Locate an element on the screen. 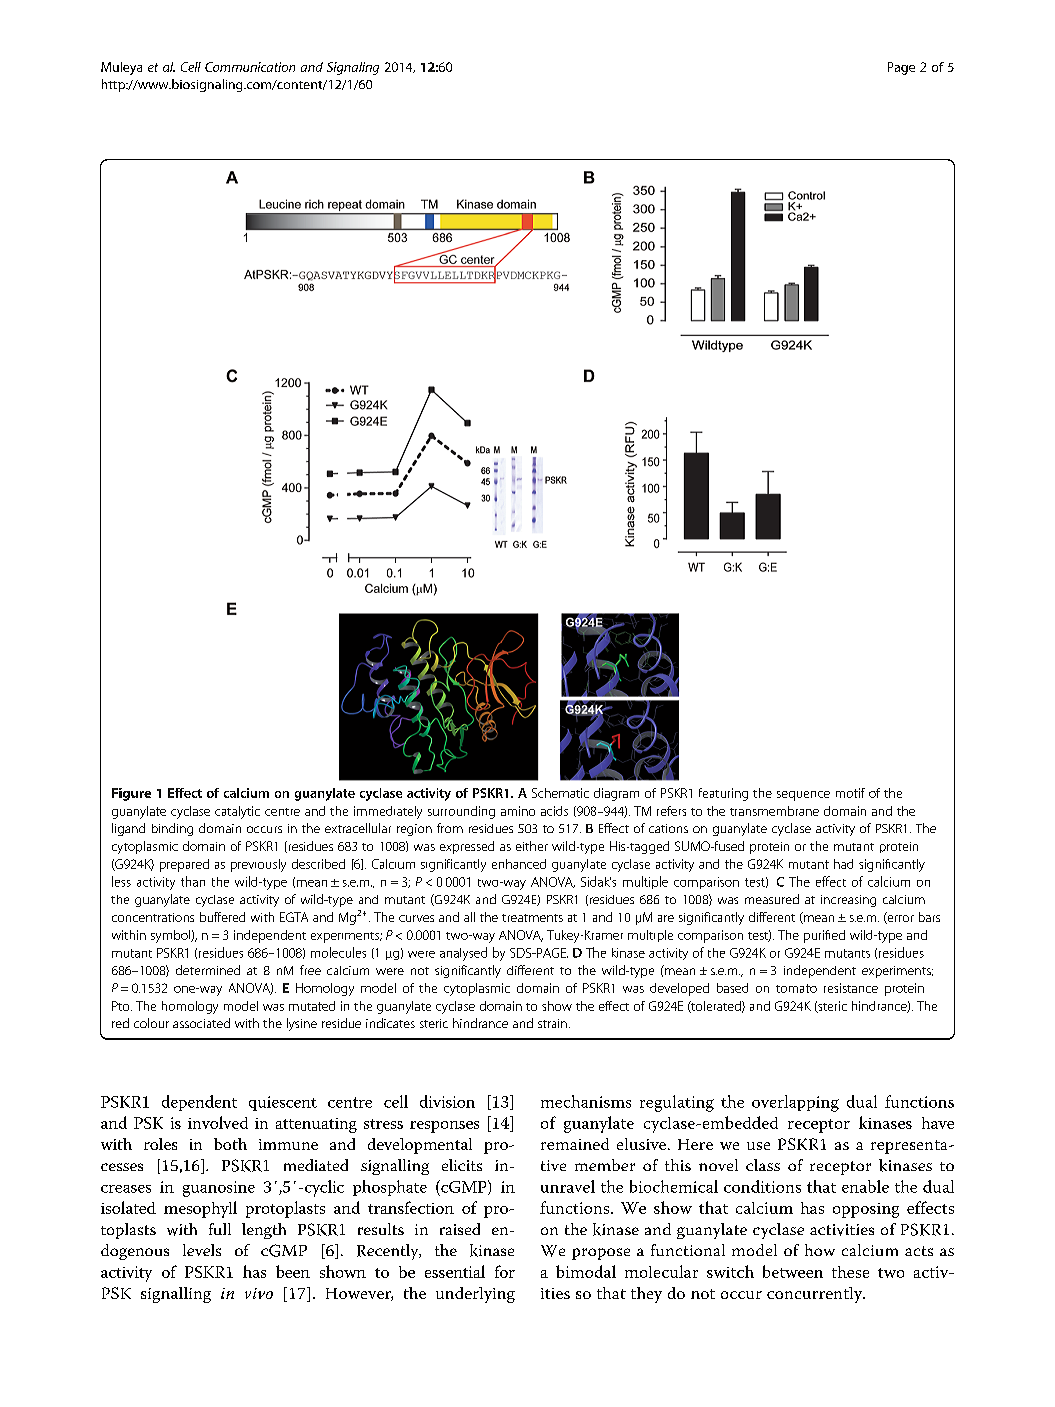  Communication is located at coordinates (250, 67).
